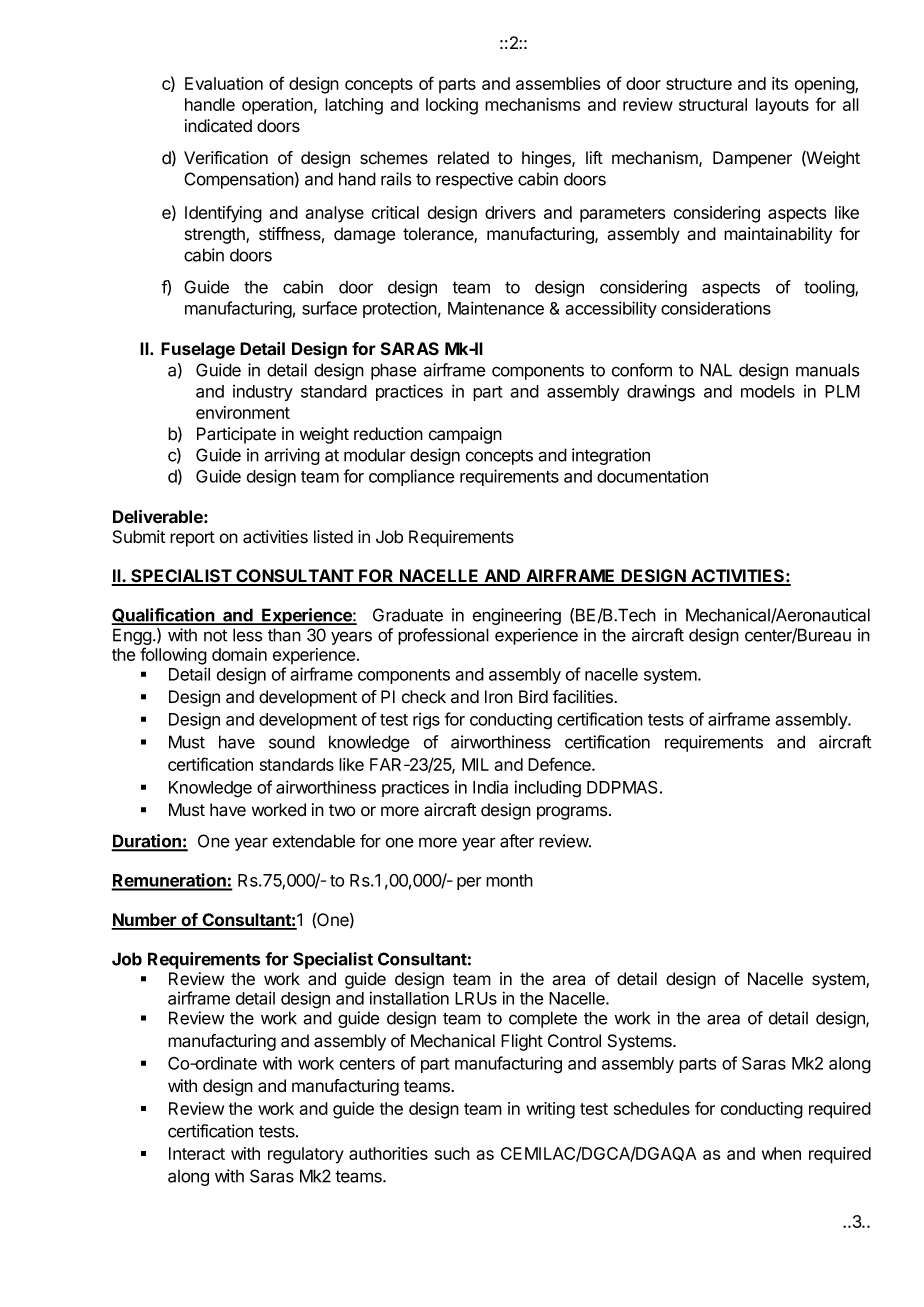  I want to click on facilities, so click(583, 697).
